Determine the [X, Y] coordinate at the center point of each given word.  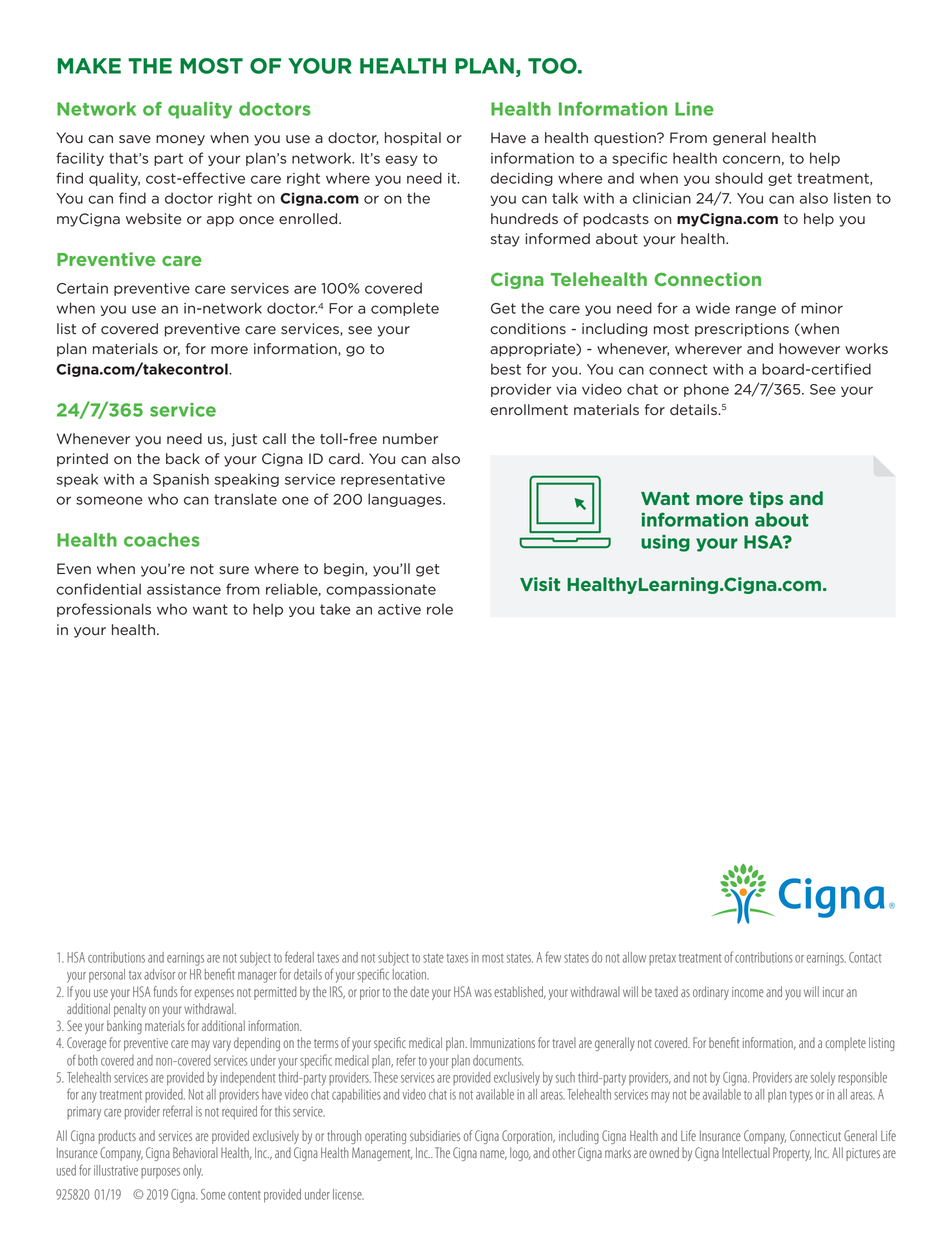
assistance [184, 589]
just [244, 440]
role [440, 609]
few [553, 957]
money [180, 140]
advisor [159, 974]
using [665, 543]
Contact [865, 957]
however [809, 349]
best [506, 369]
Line [694, 109]
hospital [413, 139]
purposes [160, 1173]
